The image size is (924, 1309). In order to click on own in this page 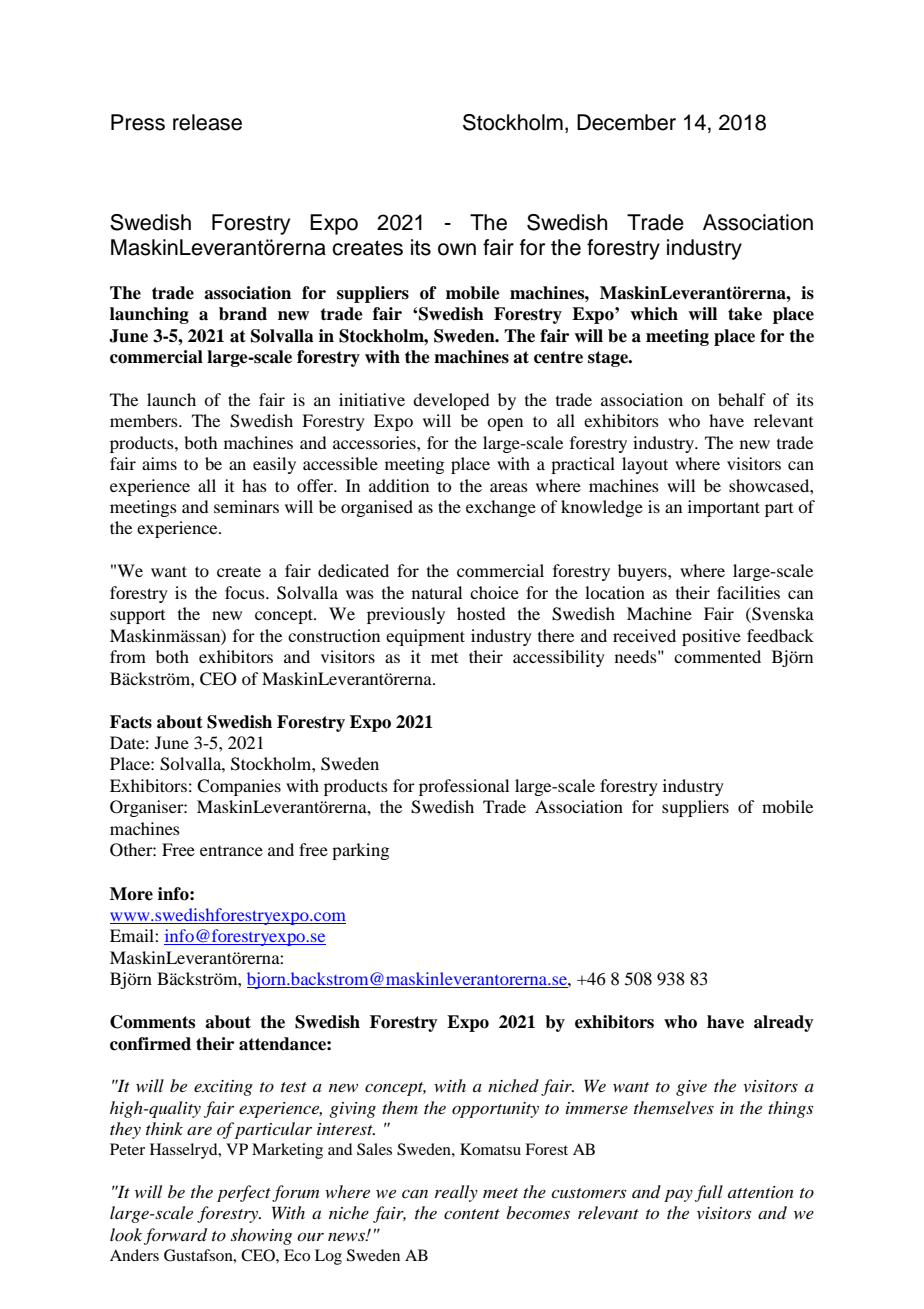, I will do `click(457, 249)`.
